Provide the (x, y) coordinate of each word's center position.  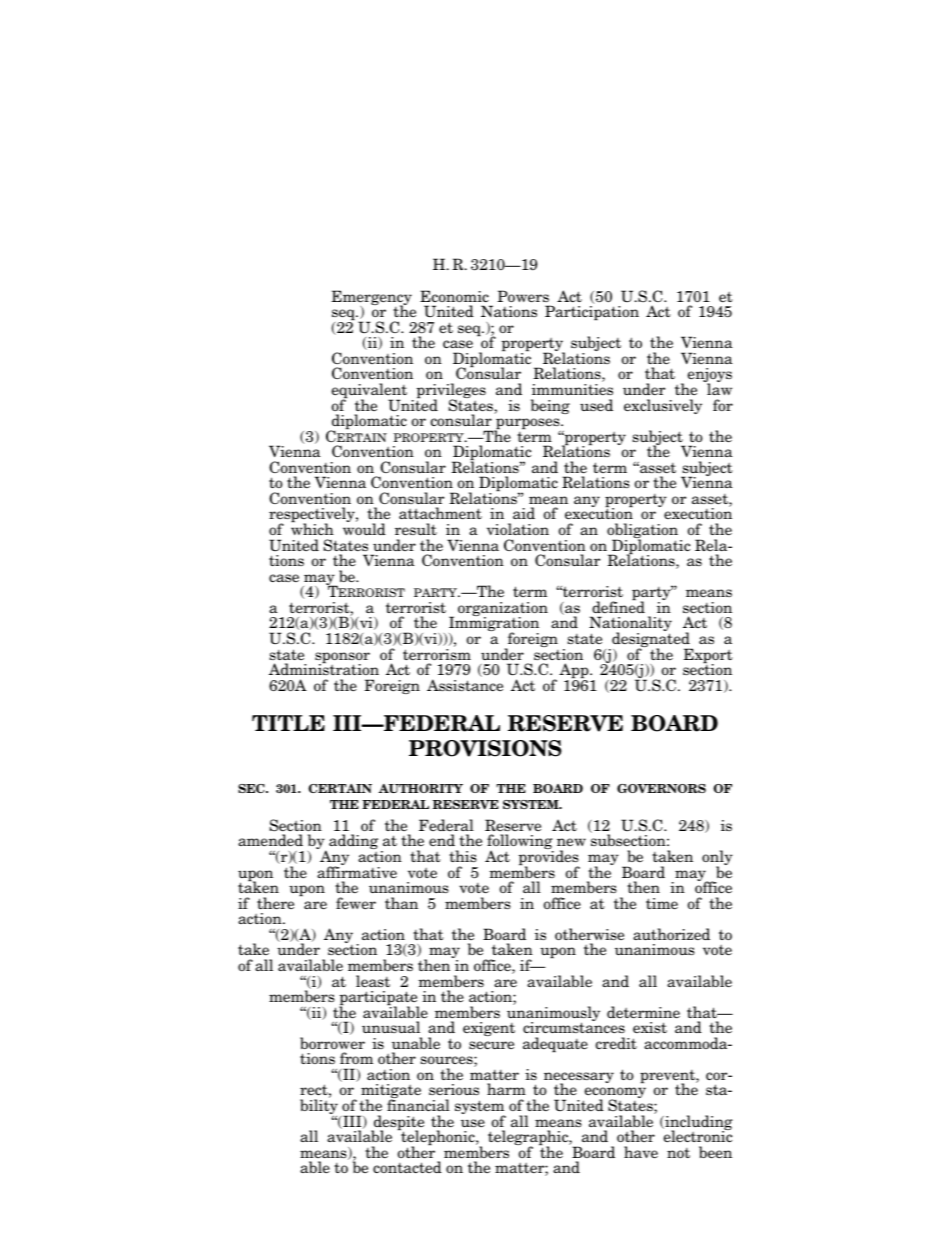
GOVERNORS (661, 788)
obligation (644, 532)
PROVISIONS (485, 748)
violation (518, 529)
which (312, 529)
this (463, 856)
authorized (671, 934)
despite (397, 1124)
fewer (356, 903)
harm (506, 1089)
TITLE (288, 723)
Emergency (371, 299)
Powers (523, 296)
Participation (592, 312)
